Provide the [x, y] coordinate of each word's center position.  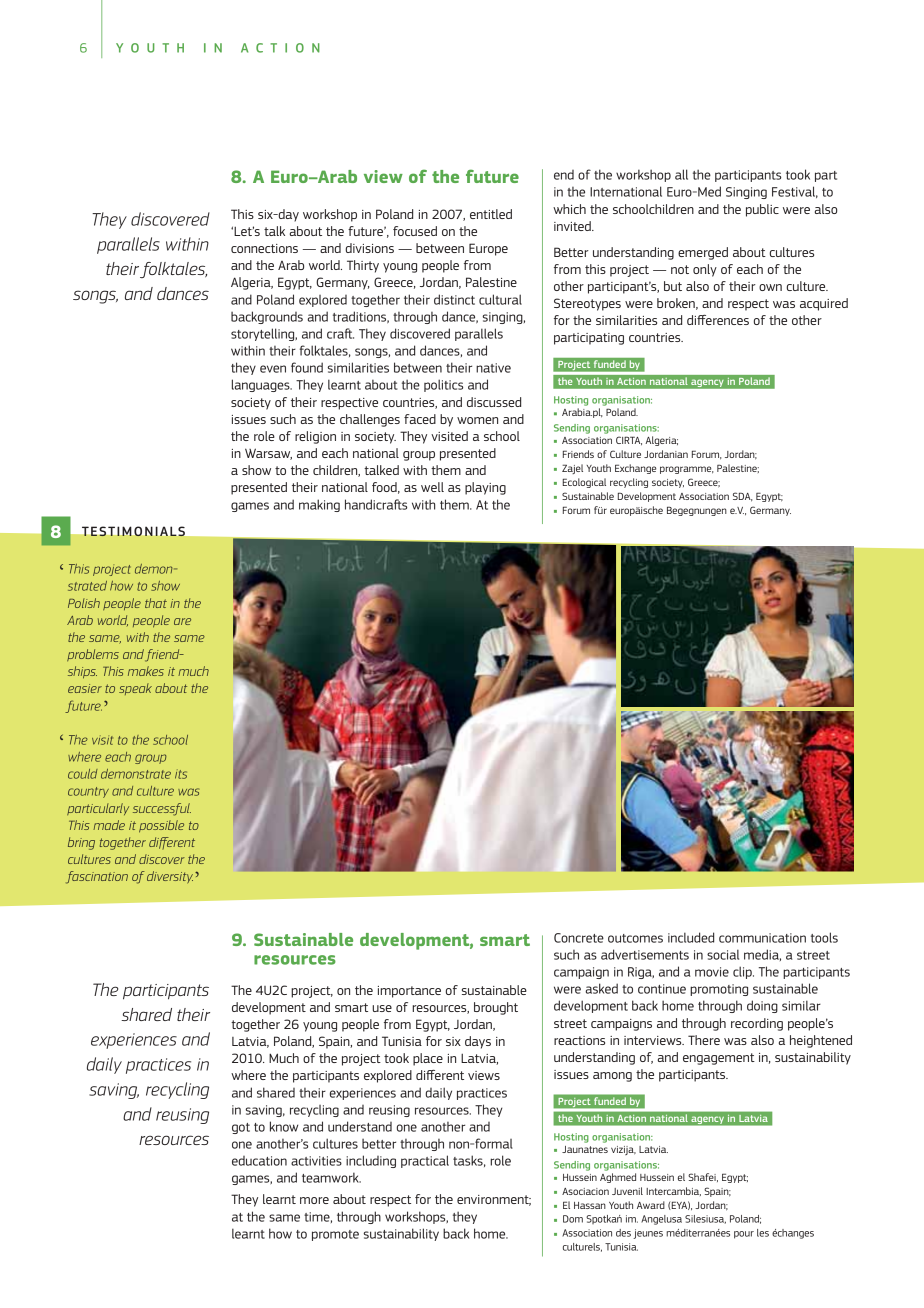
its [181, 774]
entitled [491, 214]
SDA [743, 497]
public [762, 210]
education [259, 1161]
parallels [128, 245]
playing [485, 488]
